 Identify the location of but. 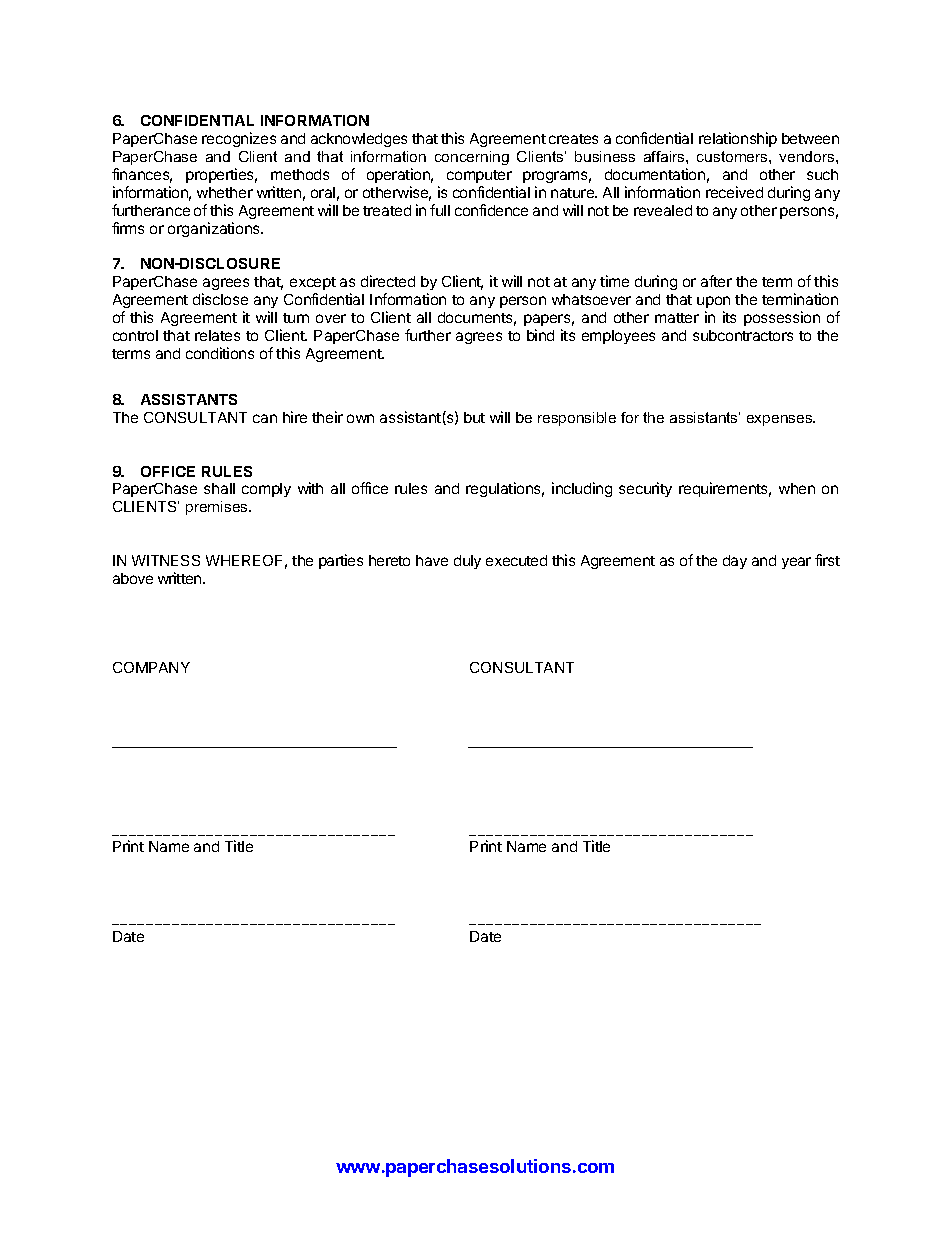
(474, 417).
